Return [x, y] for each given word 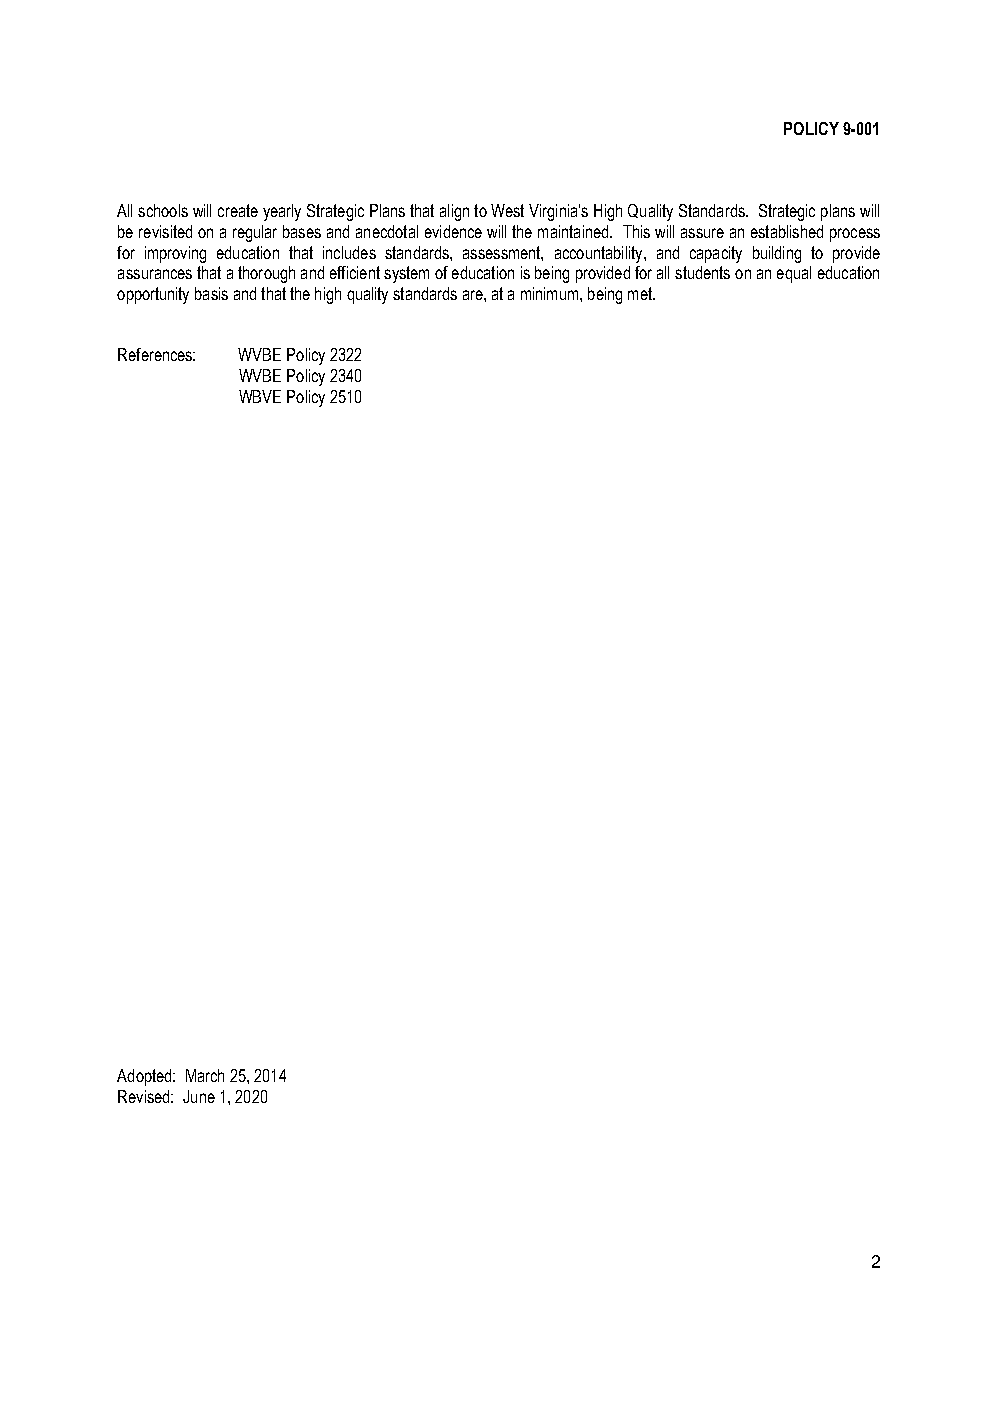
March [205, 1075]
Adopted [145, 1077]
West [507, 210]
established [787, 231]
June [199, 1096]
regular [255, 233]
